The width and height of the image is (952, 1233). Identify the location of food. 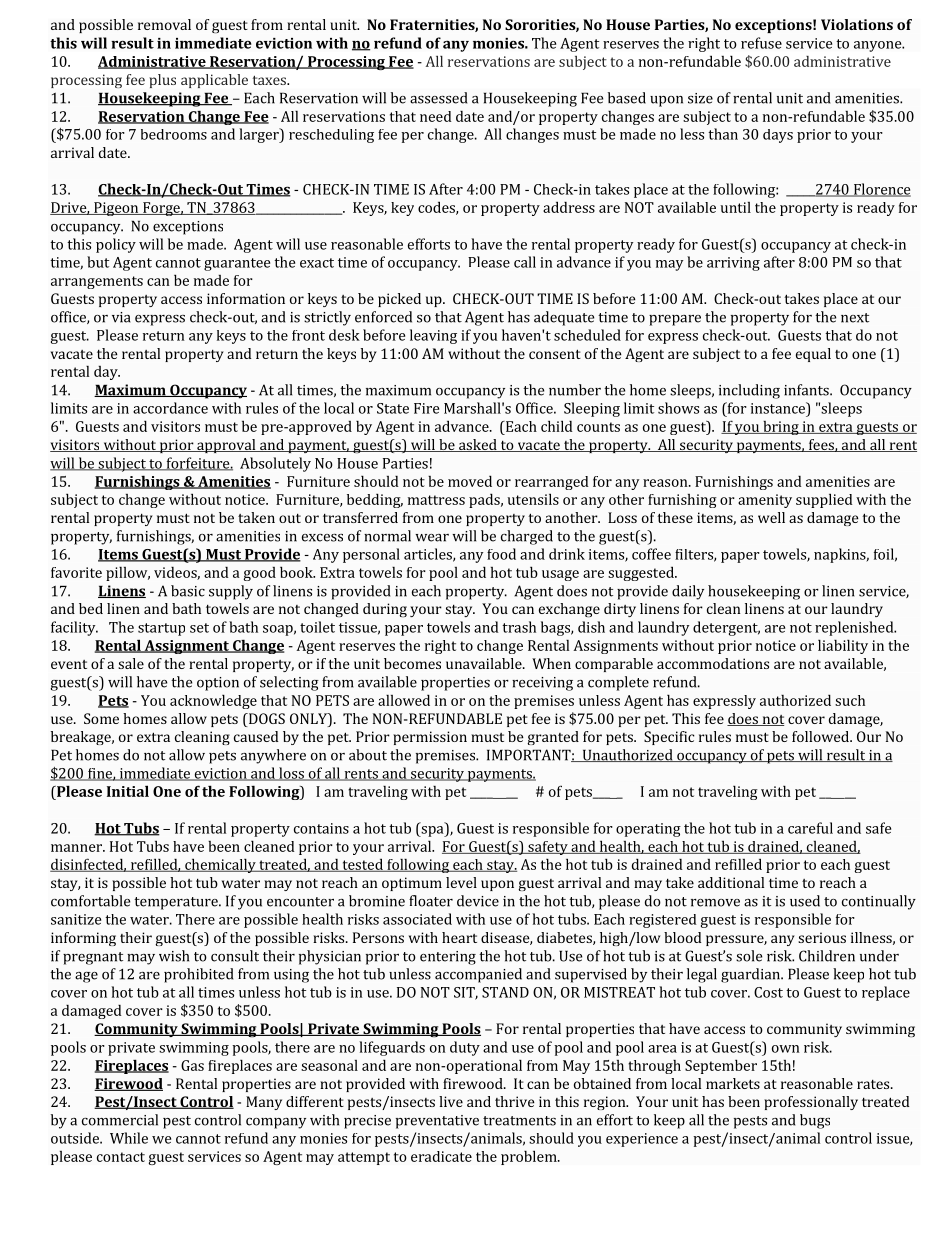
(501, 554).
